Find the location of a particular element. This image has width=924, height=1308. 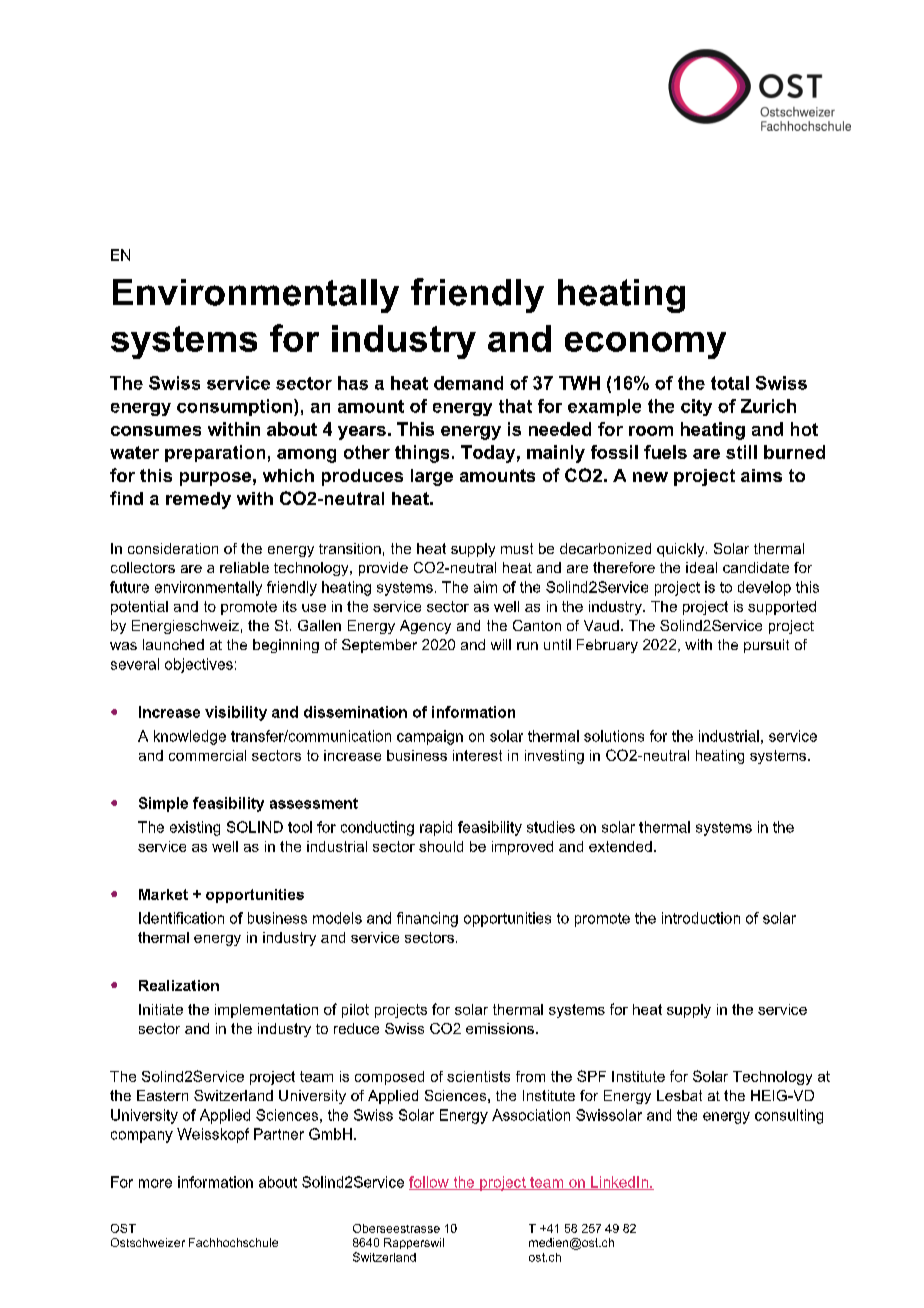

total is located at coordinates (730, 383).
